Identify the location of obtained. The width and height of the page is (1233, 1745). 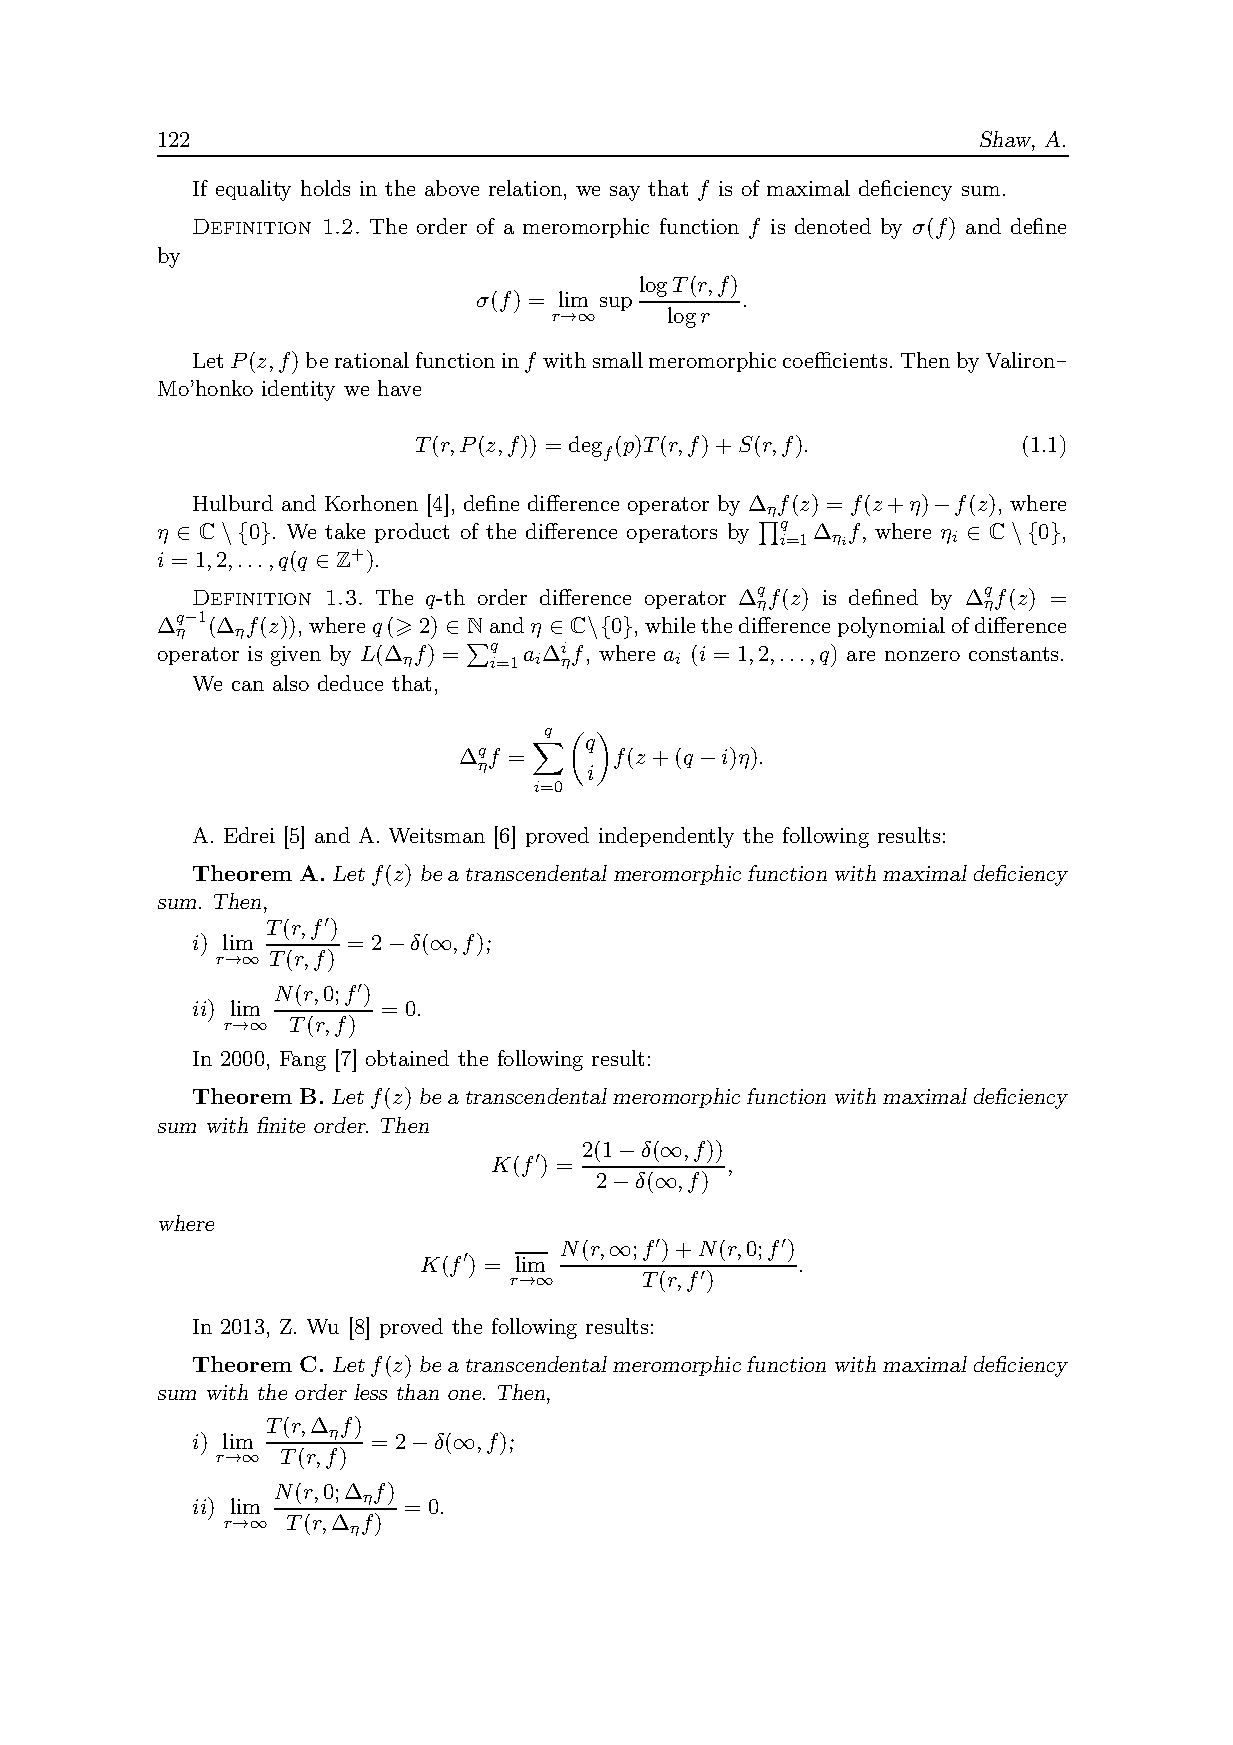
(407, 1058).
